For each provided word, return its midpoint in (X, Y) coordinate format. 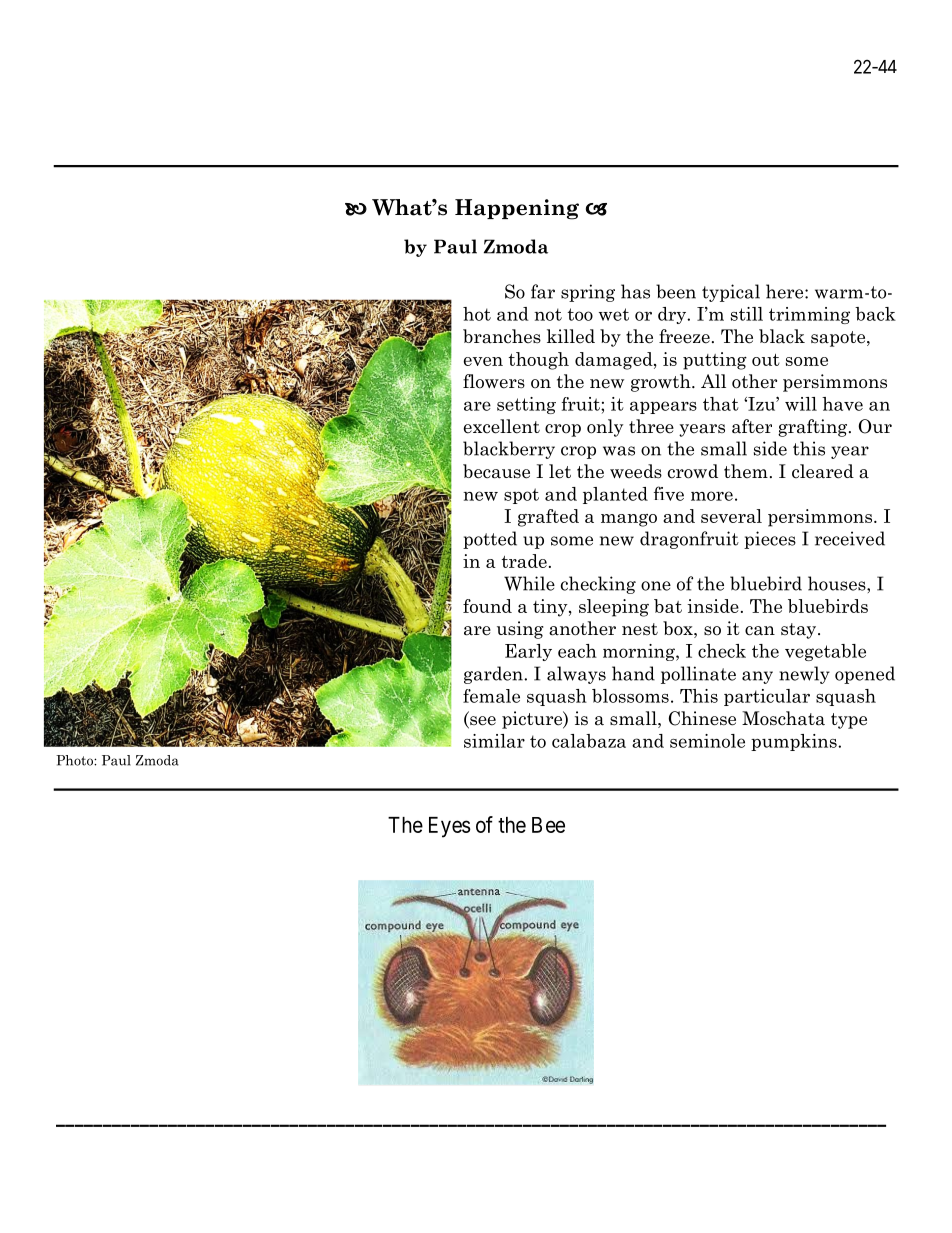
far (543, 291)
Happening (517, 209)
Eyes (450, 827)
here (786, 291)
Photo (75, 760)
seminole (707, 741)
